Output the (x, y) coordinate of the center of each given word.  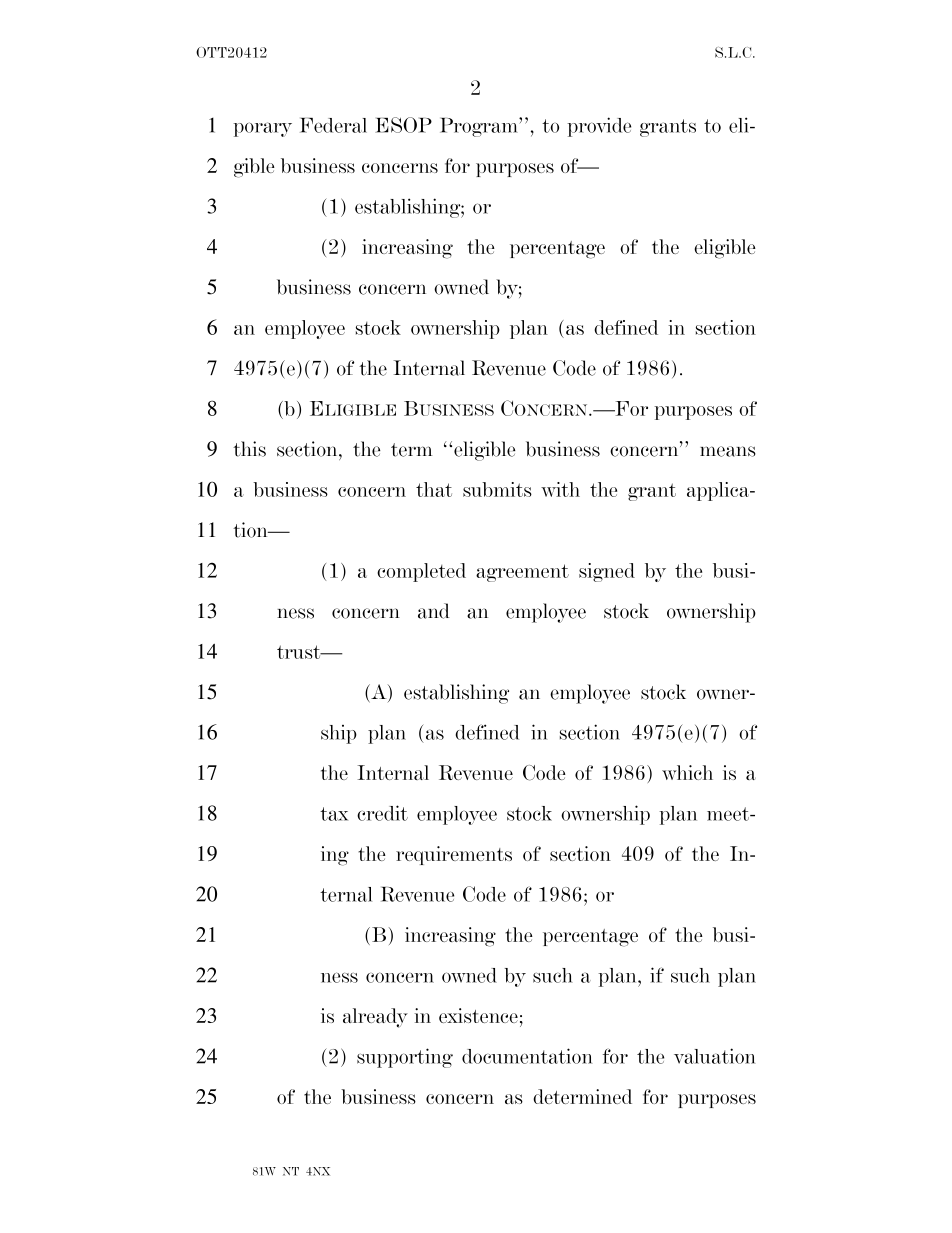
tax (334, 814)
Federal (333, 125)
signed (607, 572)
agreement (522, 573)
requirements (454, 855)
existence (478, 1015)
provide (599, 127)
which (687, 772)
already (375, 1018)
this (249, 449)
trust (300, 652)
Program (480, 127)
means (728, 451)
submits (497, 489)
